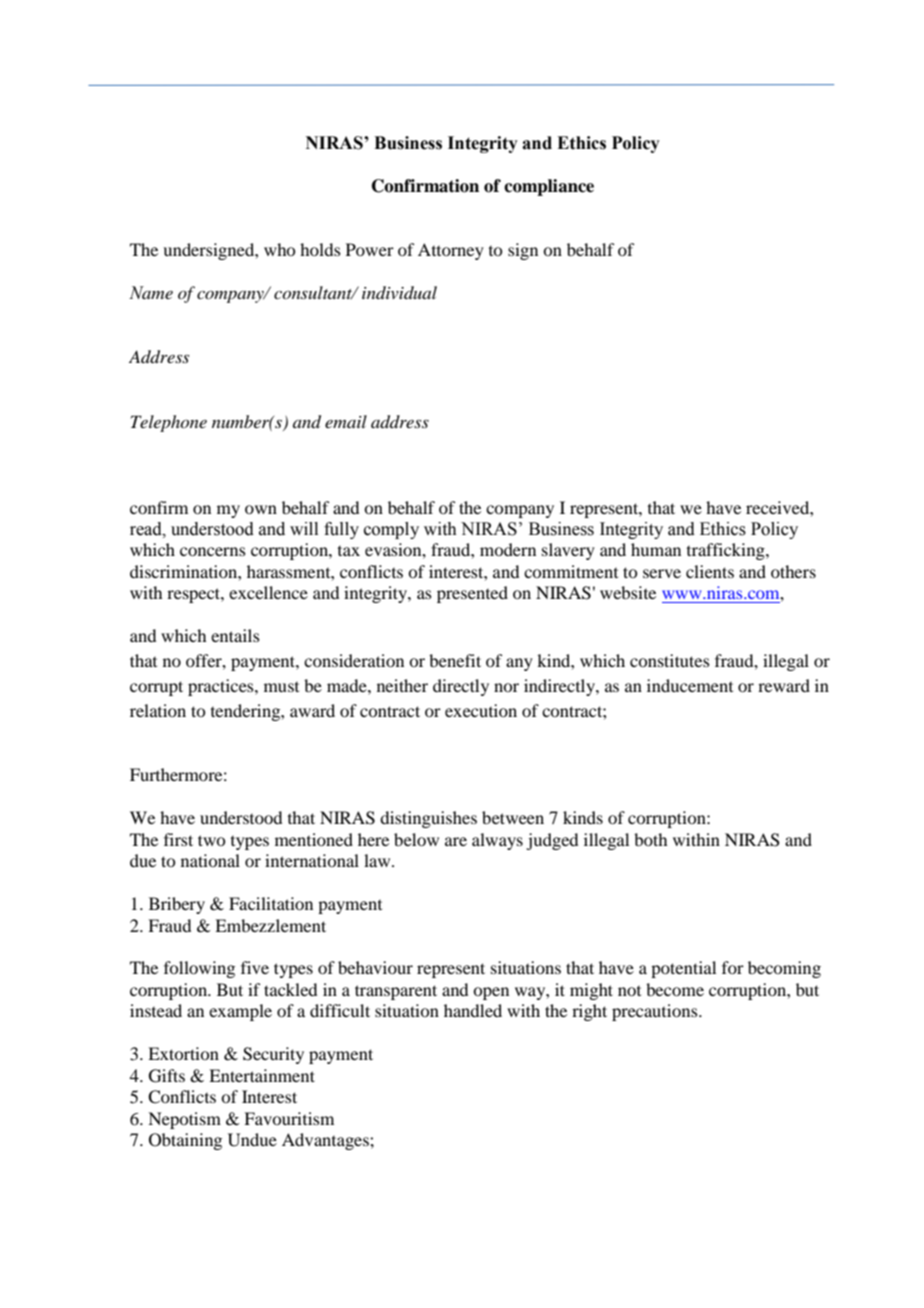 Image resolution: width=924 pixels, height=1308 pixels. What do you see at coordinates (252, 1140) in the screenshot?
I see `Undue` at bounding box center [252, 1140].
